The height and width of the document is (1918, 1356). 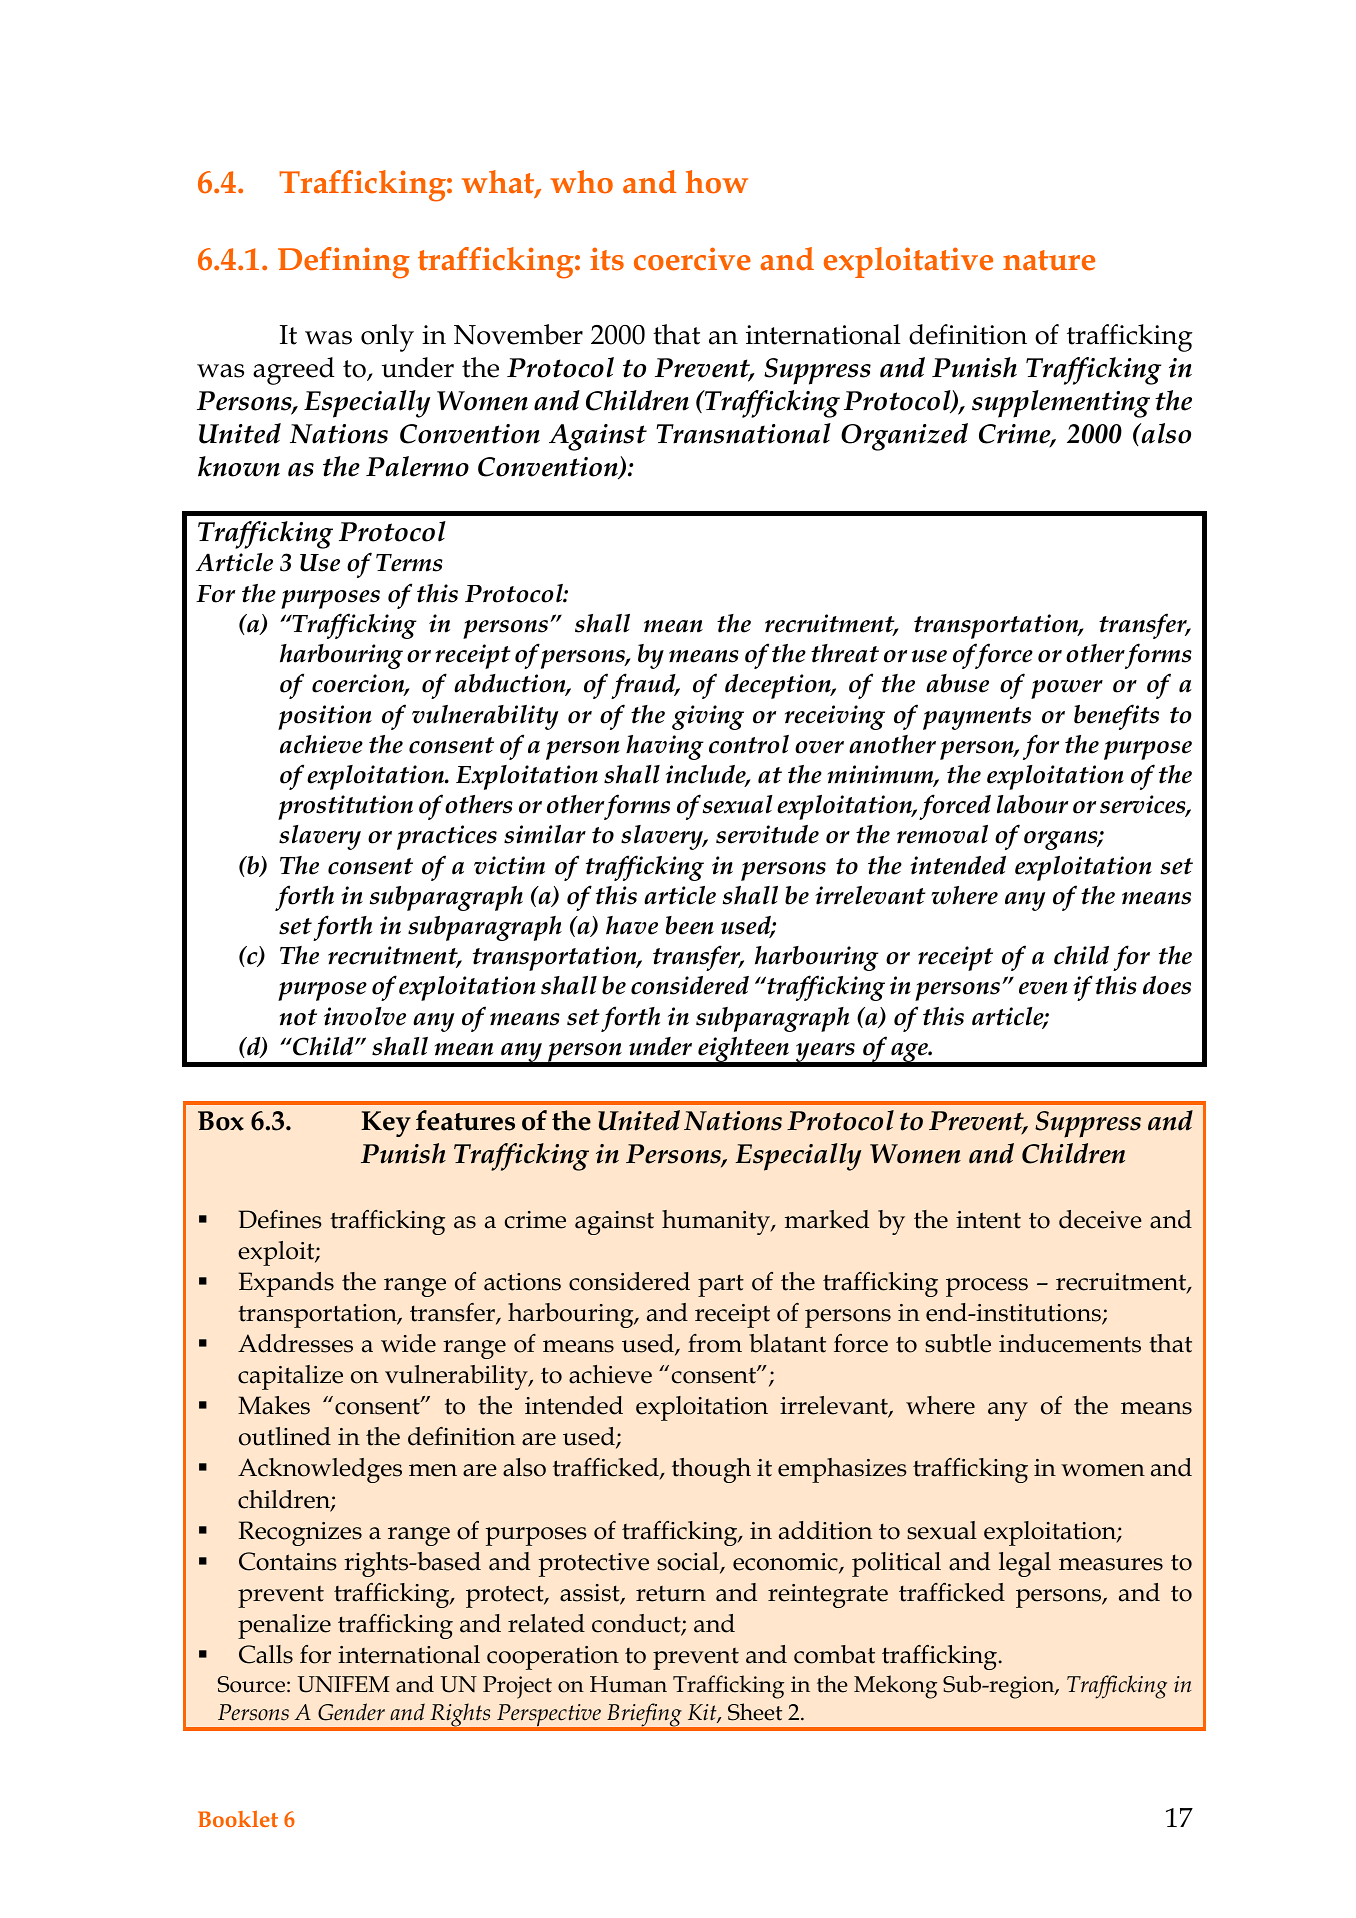 What do you see at coordinates (325, 717) in the document?
I see `position` at bounding box center [325, 717].
